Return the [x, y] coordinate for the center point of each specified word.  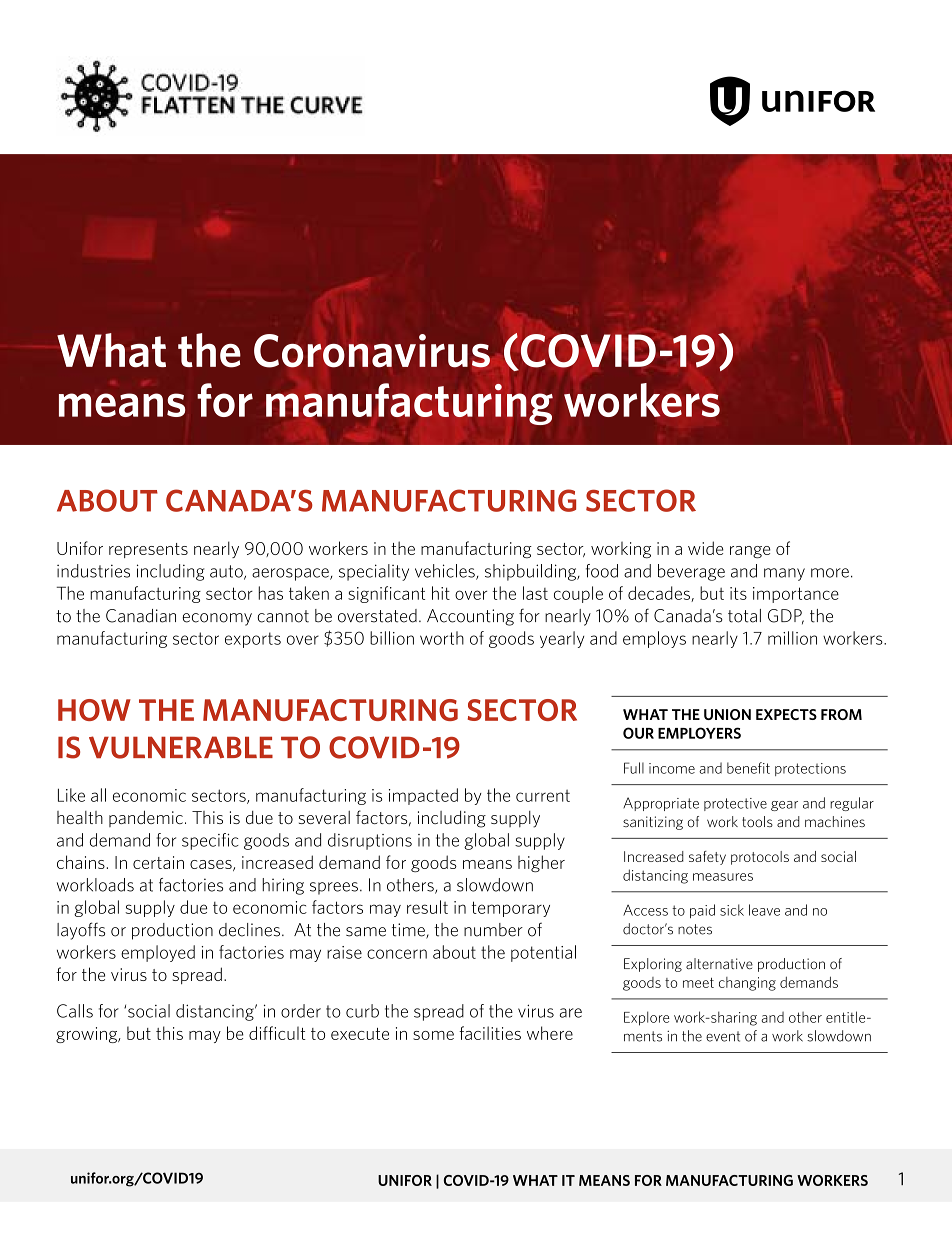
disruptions [370, 841]
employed [158, 953]
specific [210, 841]
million [792, 638]
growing [88, 1035]
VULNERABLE [181, 747]
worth [442, 638]
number [493, 930]
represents [148, 550]
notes [695, 929]
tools [757, 821]
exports [253, 640]
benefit [748, 768]
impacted [423, 796]
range [750, 552]
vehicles [446, 572]
